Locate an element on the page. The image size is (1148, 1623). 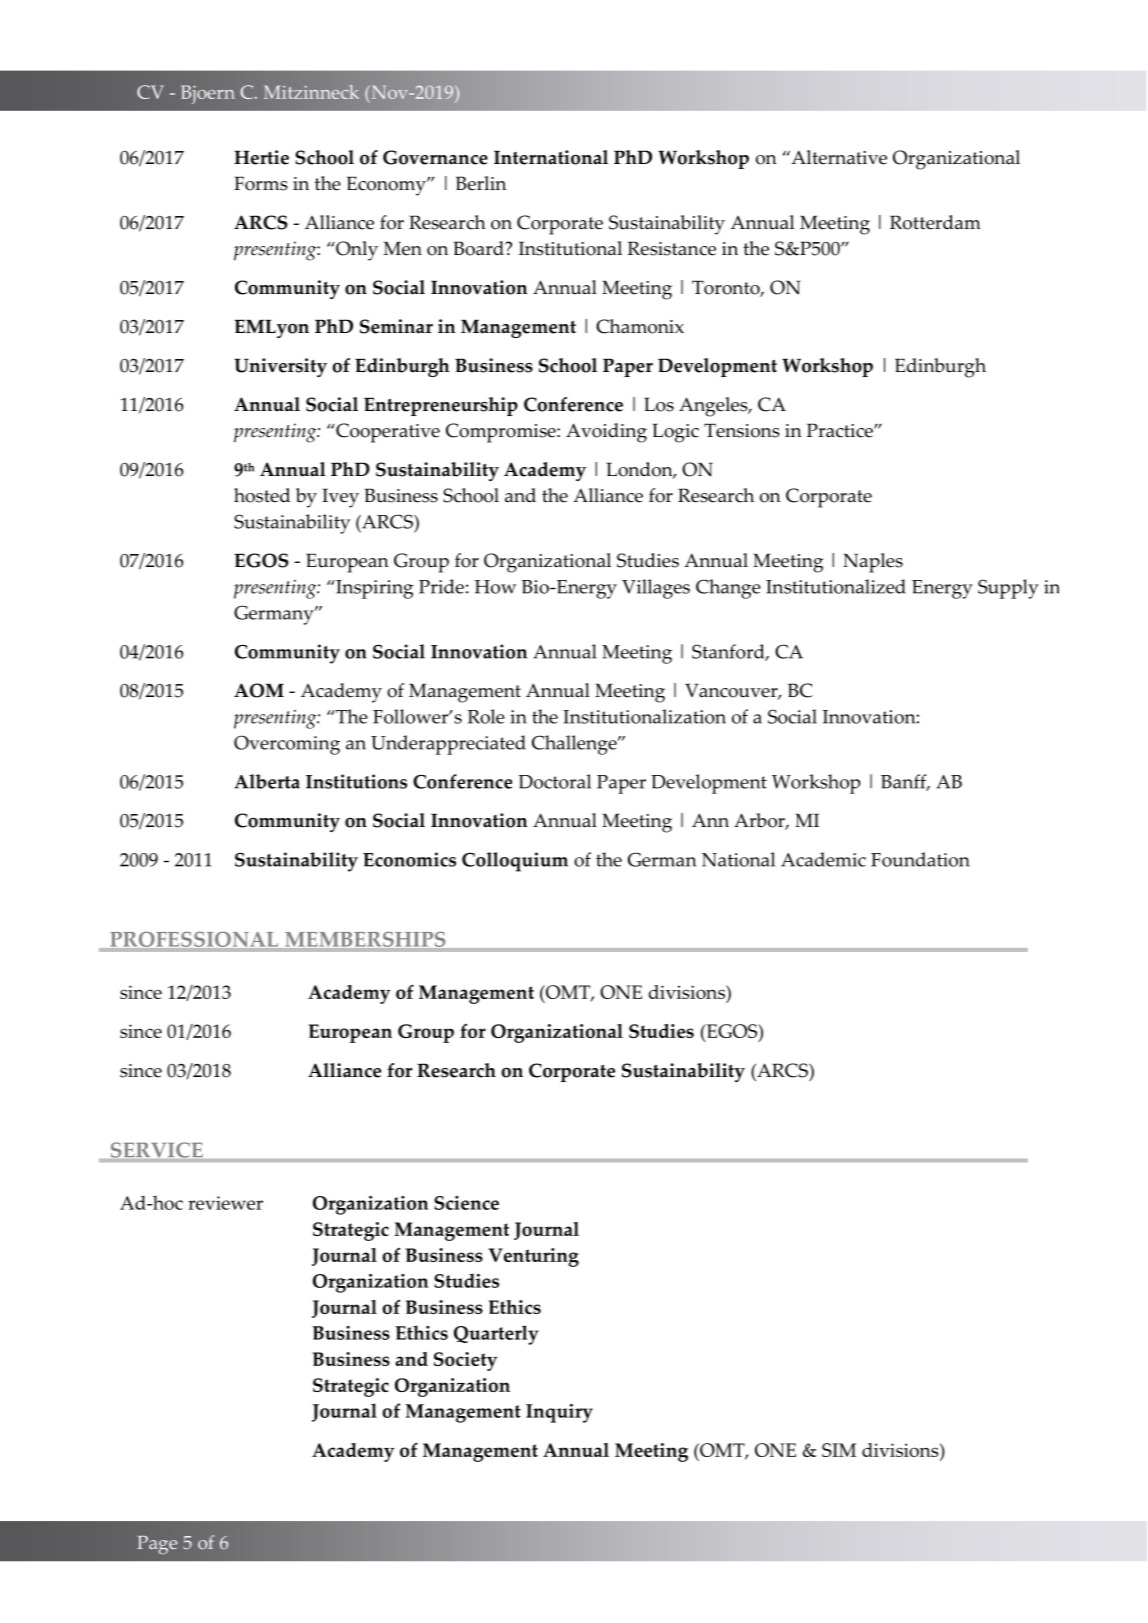
Rotterdam is located at coordinates (935, 222).
